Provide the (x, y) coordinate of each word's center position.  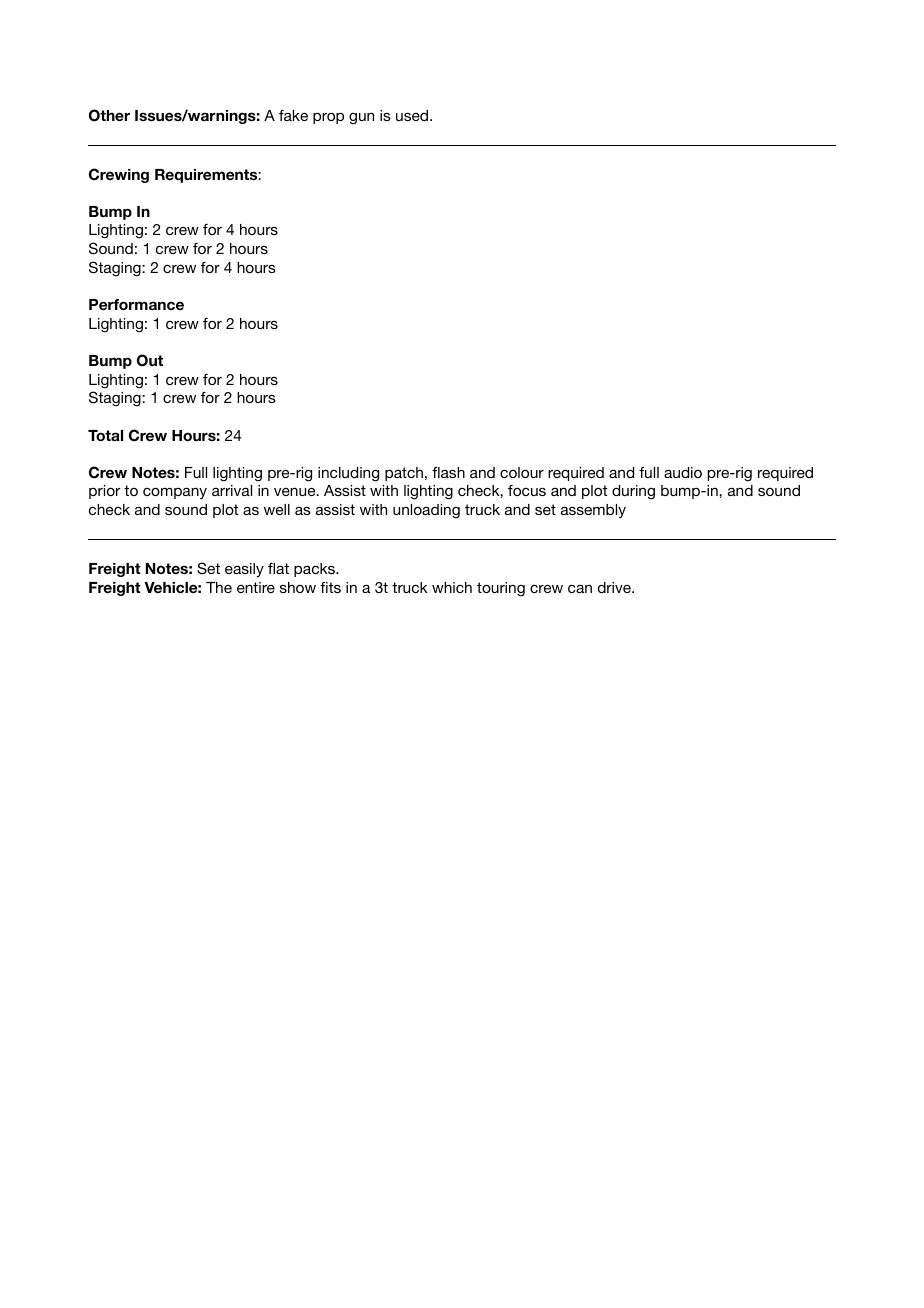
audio (683, 472)
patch (404, 474)
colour (522, 472)
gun (361, 118)
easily (244, 570)
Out (150, 360)
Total (105, 435)
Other (109, 115)
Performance (136, 304)
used (413, 115)
